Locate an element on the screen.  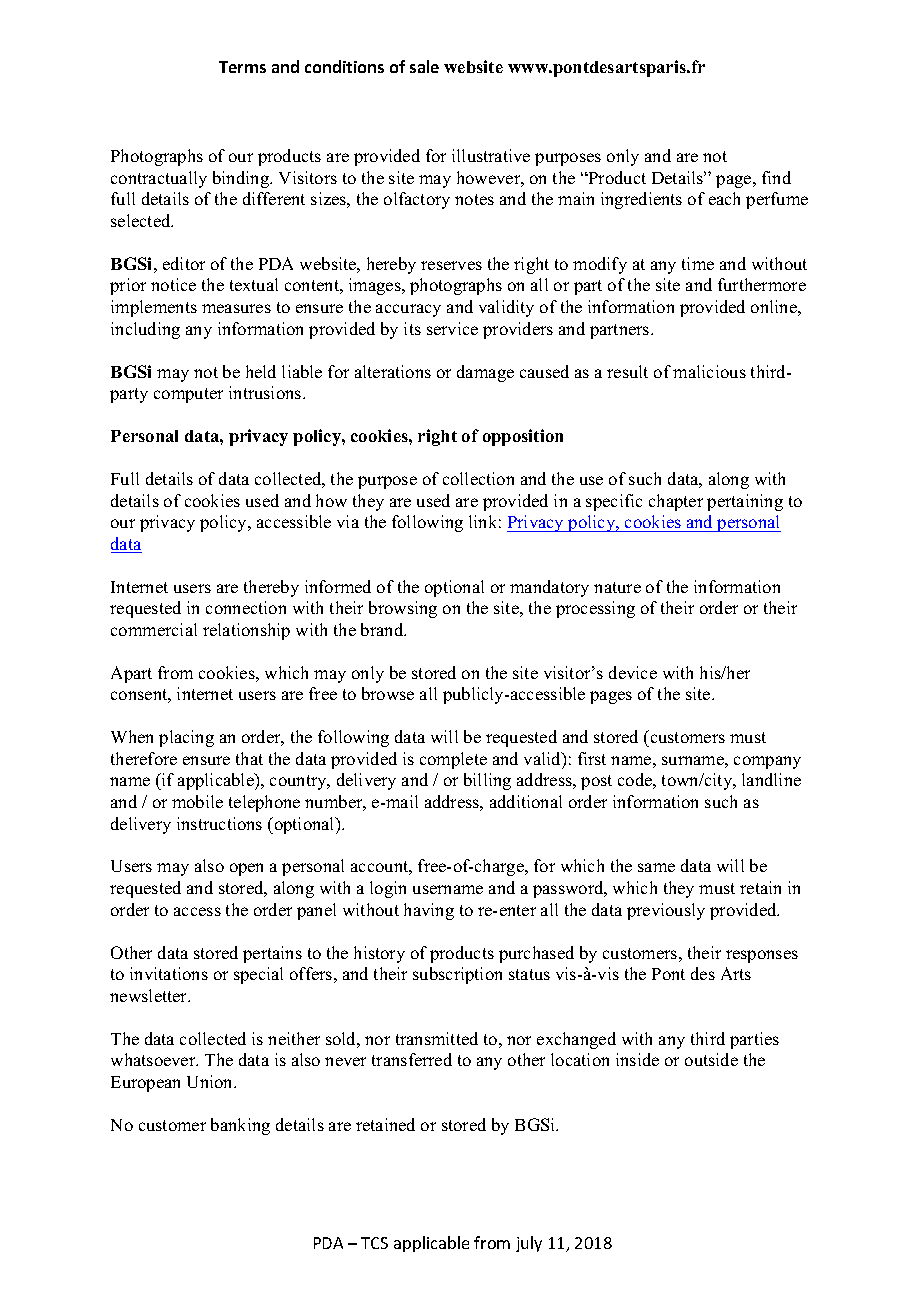
Terms is located at coordinates (242, 67).
